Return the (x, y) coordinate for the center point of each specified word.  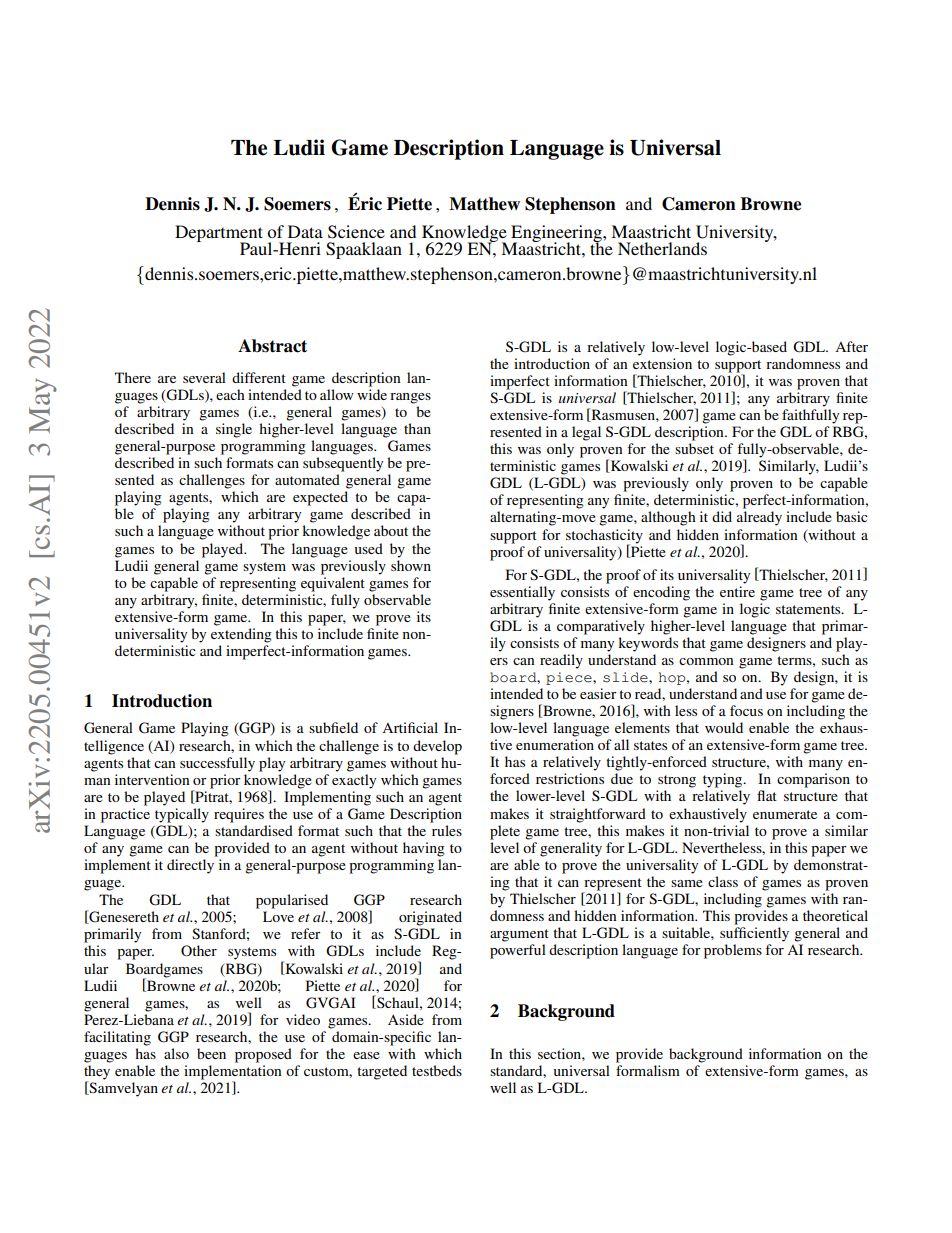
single (234, 430)
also (176, 1053)
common (706, 661)
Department (219, 234)
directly (190, 866)
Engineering (557, 234)
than (417, 428)
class (723, 881)
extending (241, 635)
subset (694, 448)
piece (570, 678)
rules (447, 830)
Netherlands (662, 248)
